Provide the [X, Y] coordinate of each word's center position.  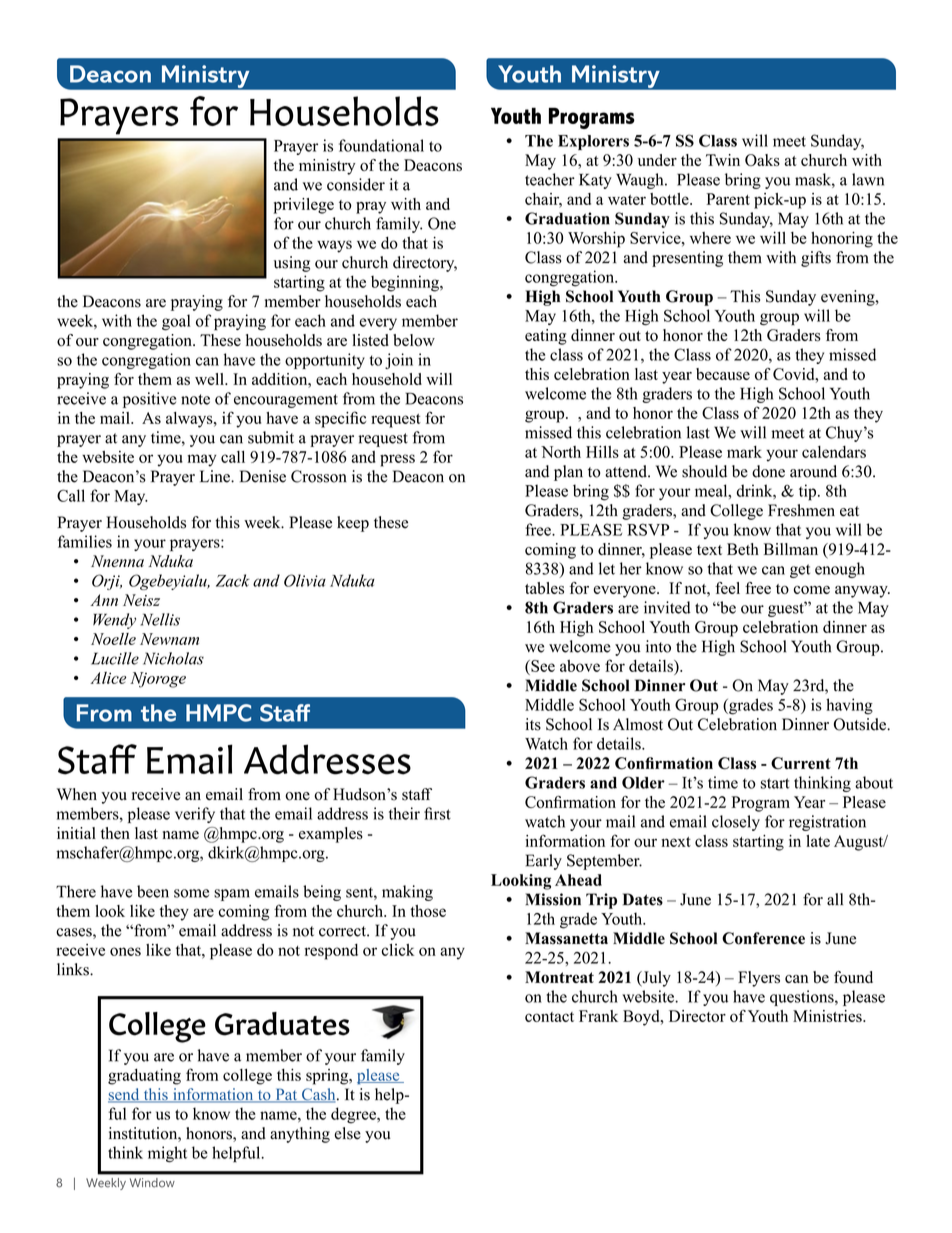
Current [801, 763]
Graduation [567, 218]
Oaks [762, 160]
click [398, 949]
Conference [763, 938]
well [210, 379]
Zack [233, 580]
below [414, 340]
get [800, 571]
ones [125, 951]
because [723, 374]
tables [544, 588]
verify [195, 815]
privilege [303, 206]
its [533, 724]
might [167, 1154]
